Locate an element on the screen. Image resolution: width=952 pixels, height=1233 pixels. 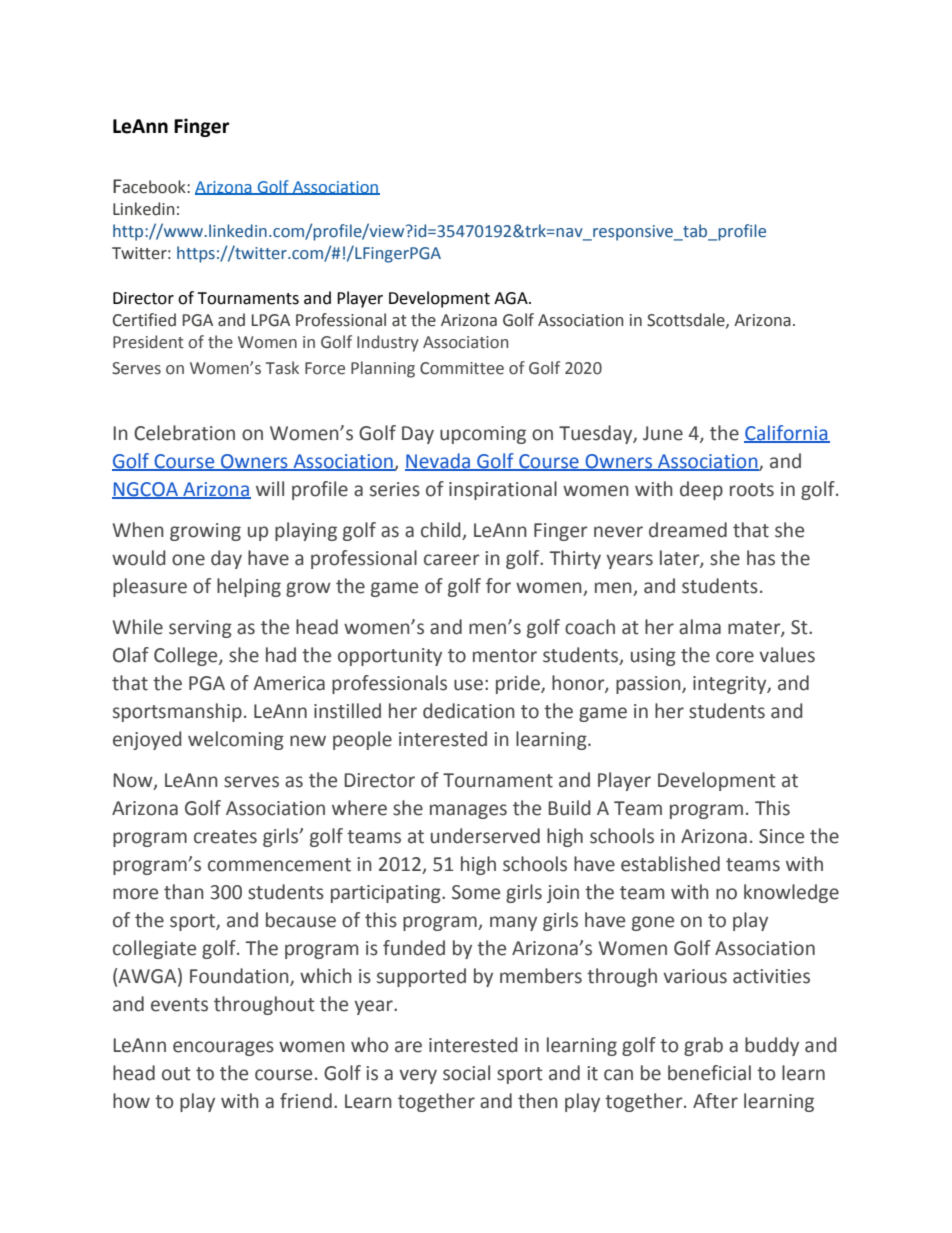
than is located at coordinates (184, 892).
